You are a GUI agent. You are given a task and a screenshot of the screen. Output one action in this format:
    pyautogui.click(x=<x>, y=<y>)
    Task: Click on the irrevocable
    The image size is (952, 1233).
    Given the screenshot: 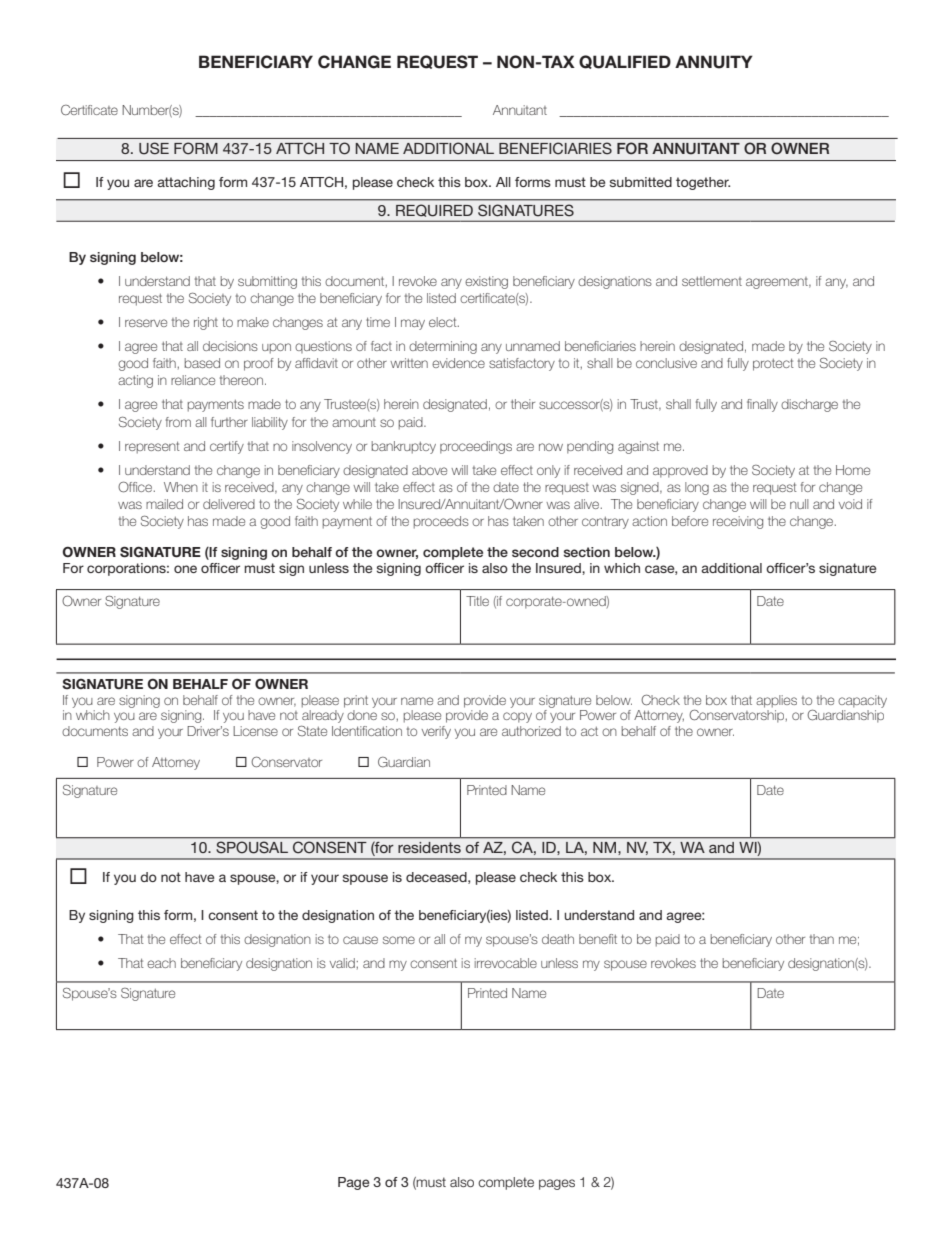 What is the action you would take?
    pyautogui.click(x=506, y=963)
